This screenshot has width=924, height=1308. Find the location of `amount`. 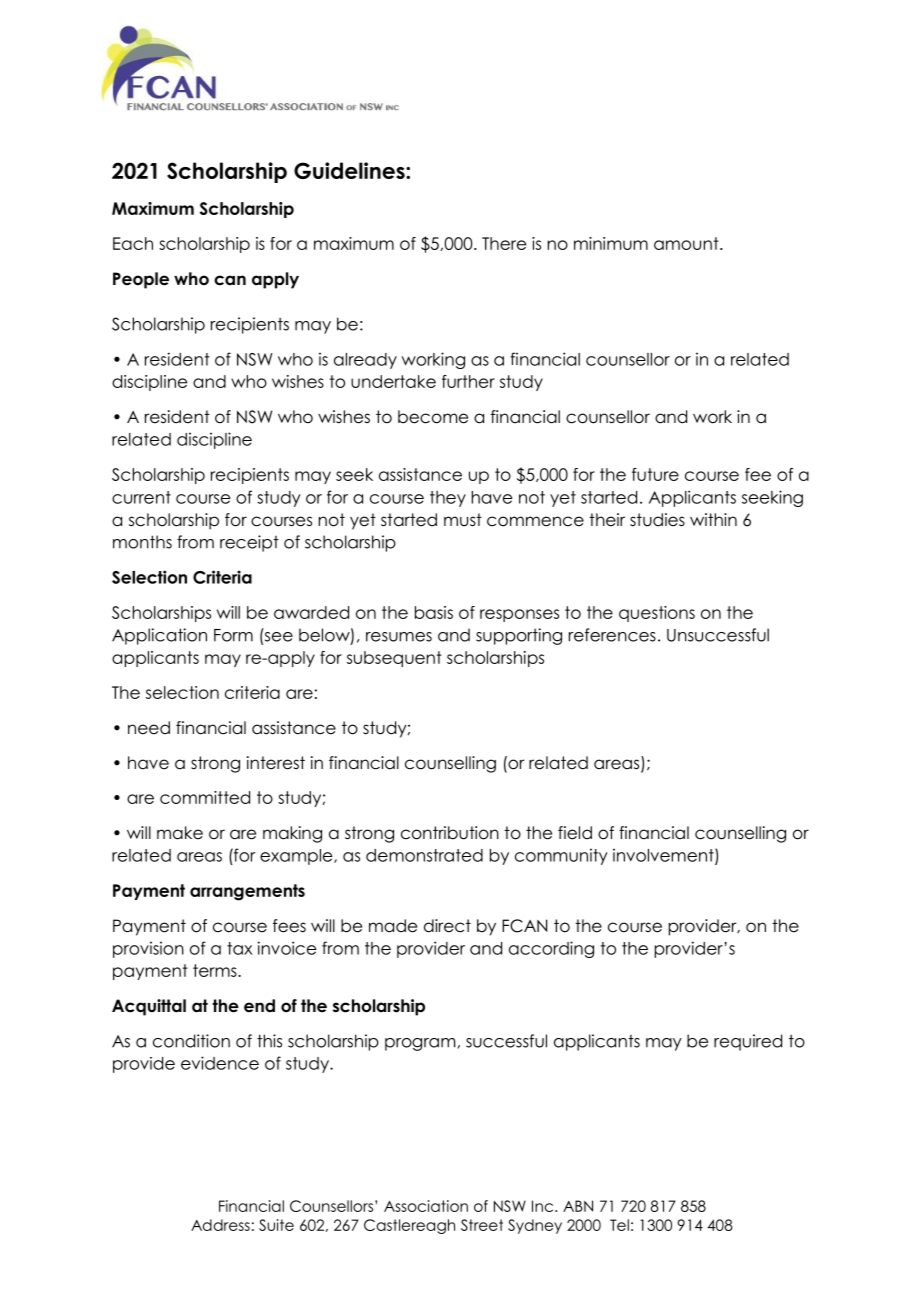

amount is located at coordinates (687, 243).
